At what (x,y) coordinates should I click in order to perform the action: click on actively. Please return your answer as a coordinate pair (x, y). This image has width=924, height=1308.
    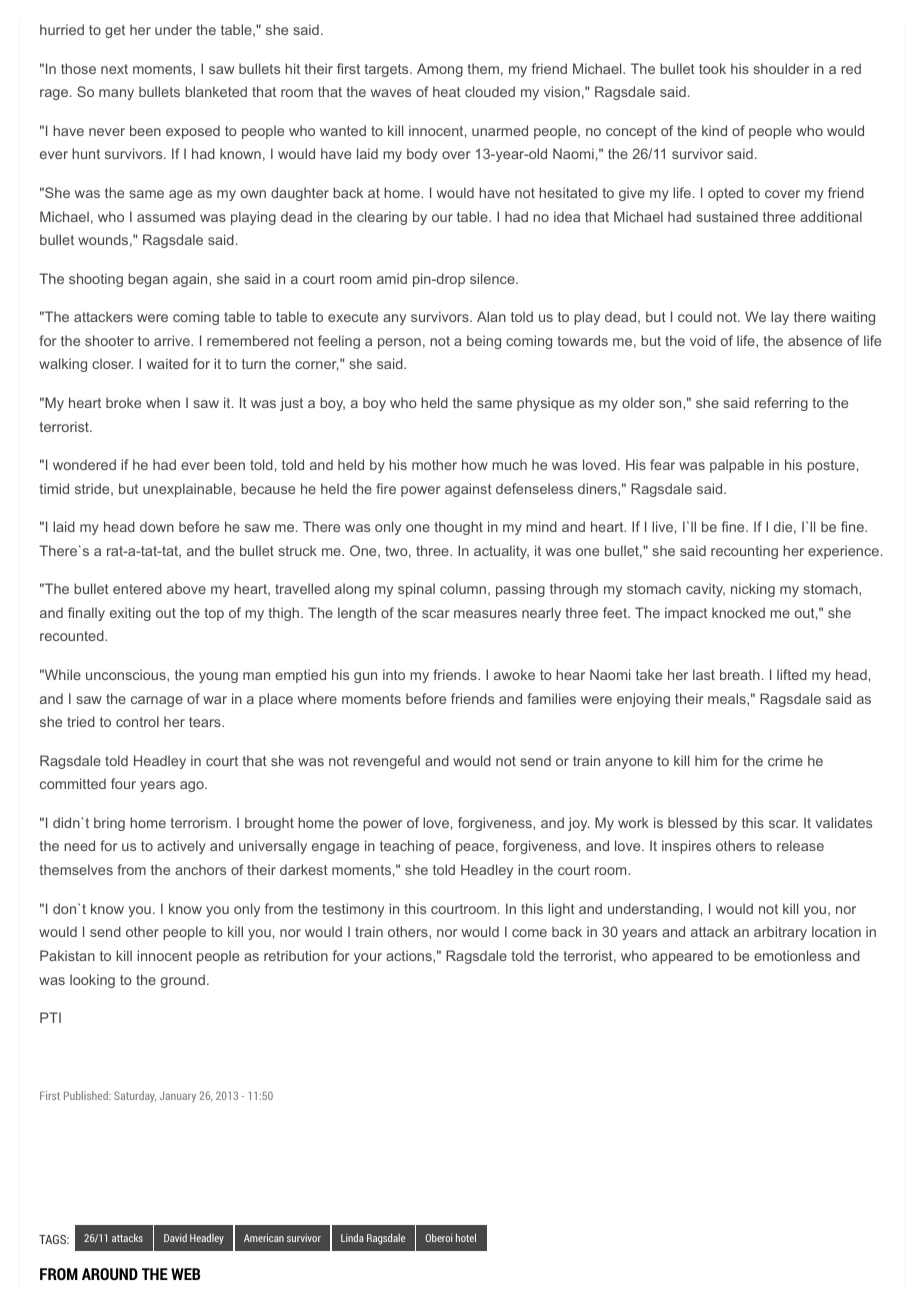
    Looking at the image, I should click on (181, 847).
